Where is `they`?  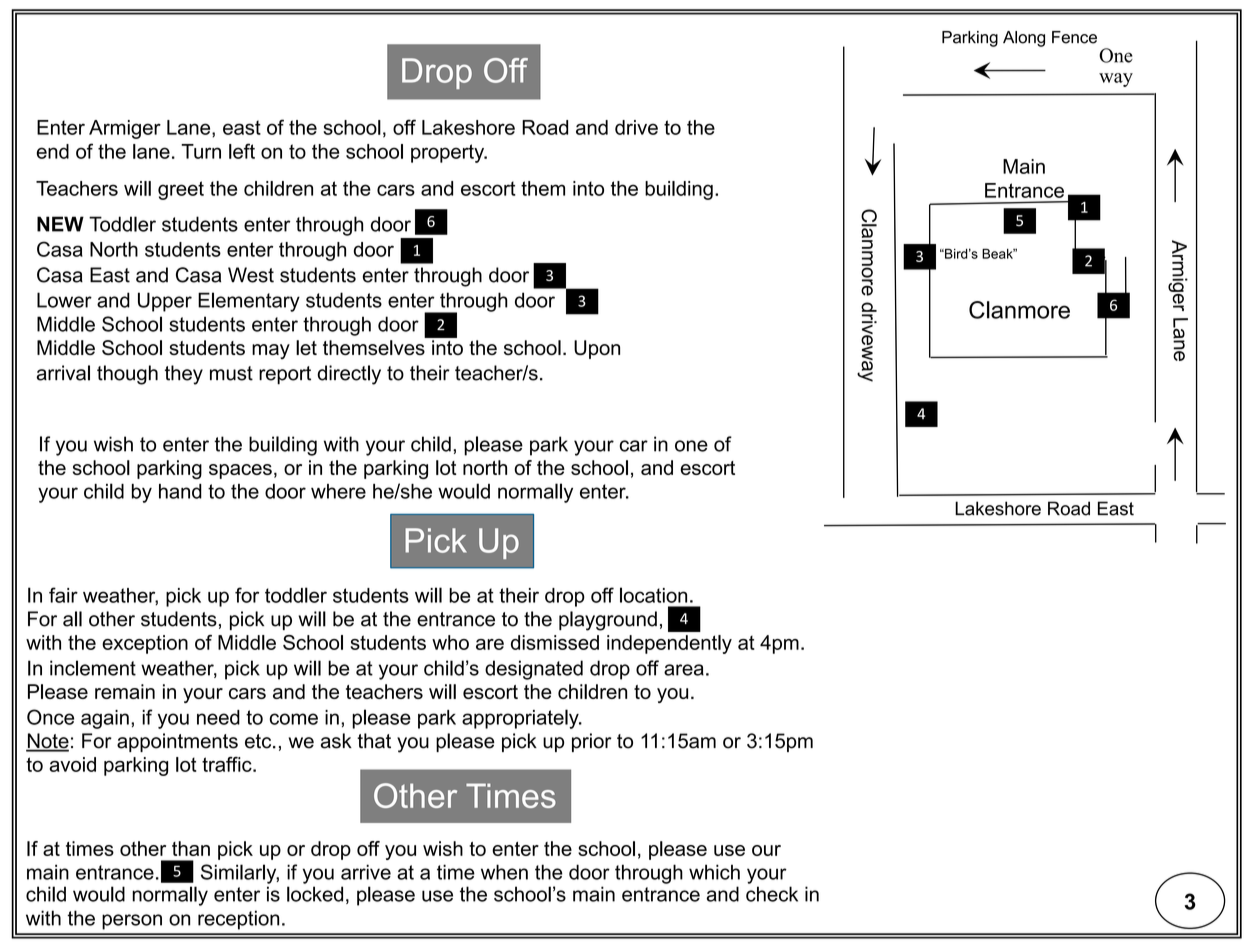 they is located at coordinates (184, 375).
